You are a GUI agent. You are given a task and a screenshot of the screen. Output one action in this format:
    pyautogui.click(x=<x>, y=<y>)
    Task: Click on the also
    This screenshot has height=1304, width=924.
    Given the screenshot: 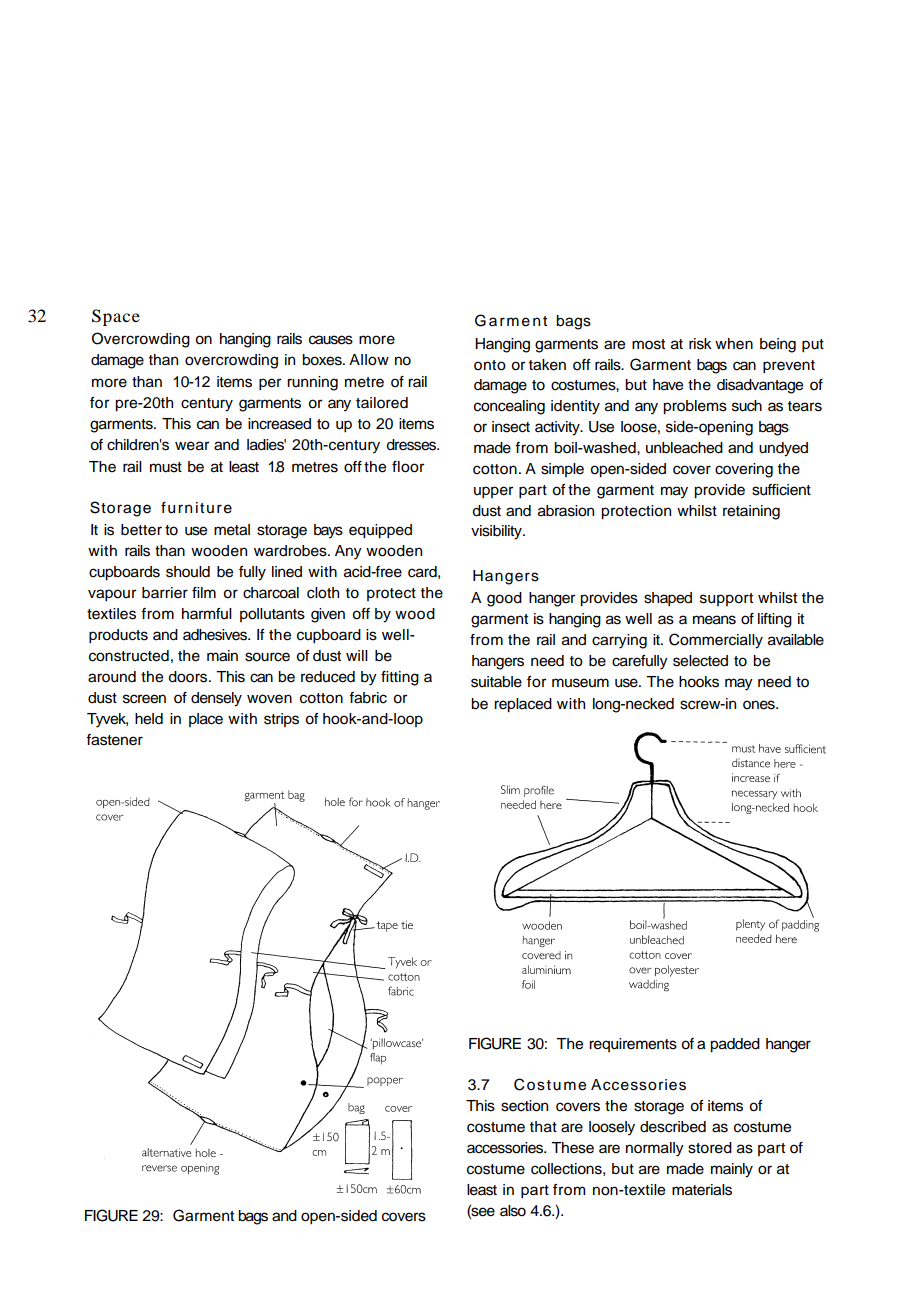 What is the action you would take?
    pyautogui.click(x=513, y=1211)
